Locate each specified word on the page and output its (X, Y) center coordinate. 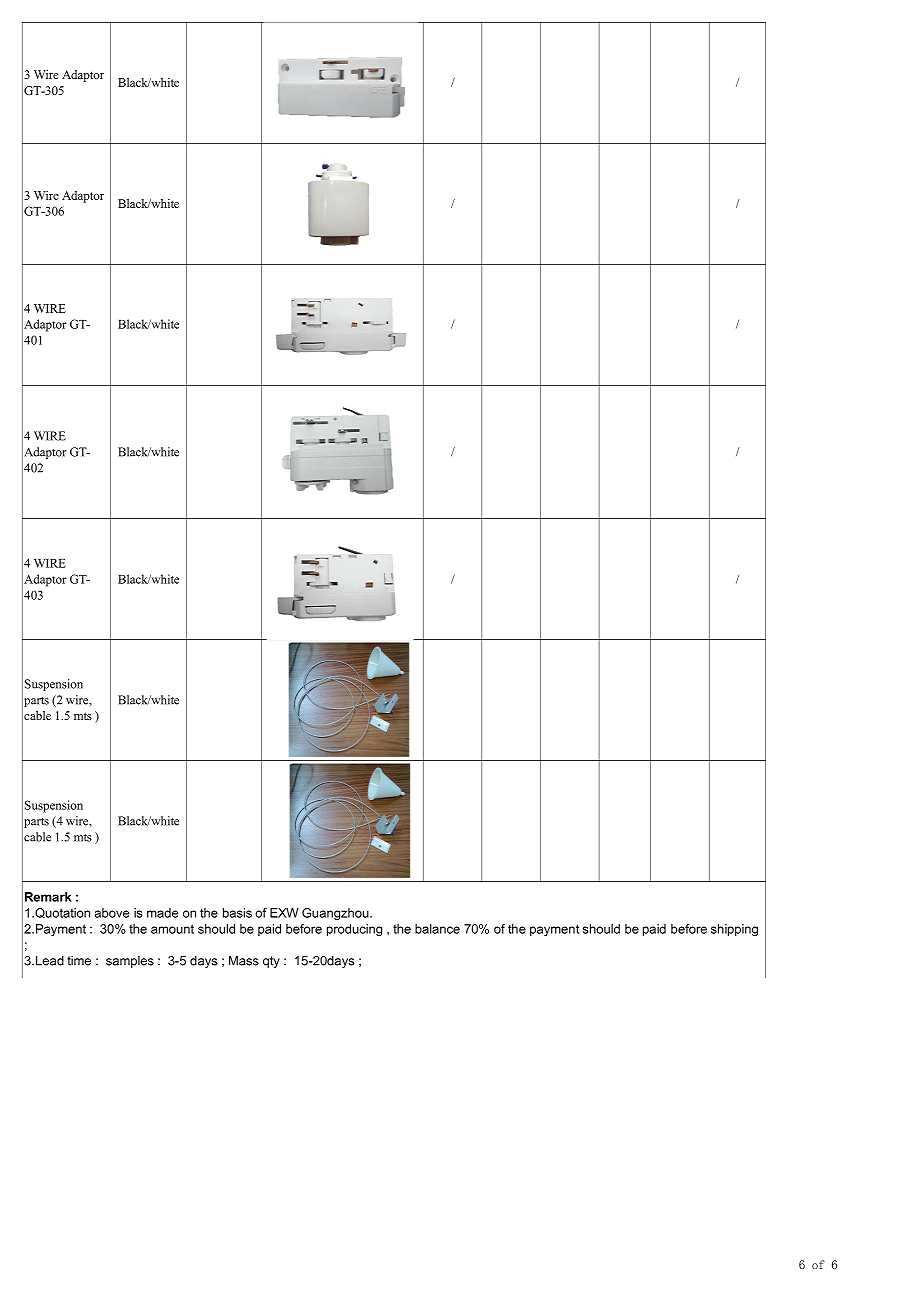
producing (354, 930)
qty (271, 962)
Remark (48, 897)
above (111, 913)
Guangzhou (336, 914)
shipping (734, 930)
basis (237, 913)
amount (172, 929)
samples (130, 962)
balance (437, 929)
